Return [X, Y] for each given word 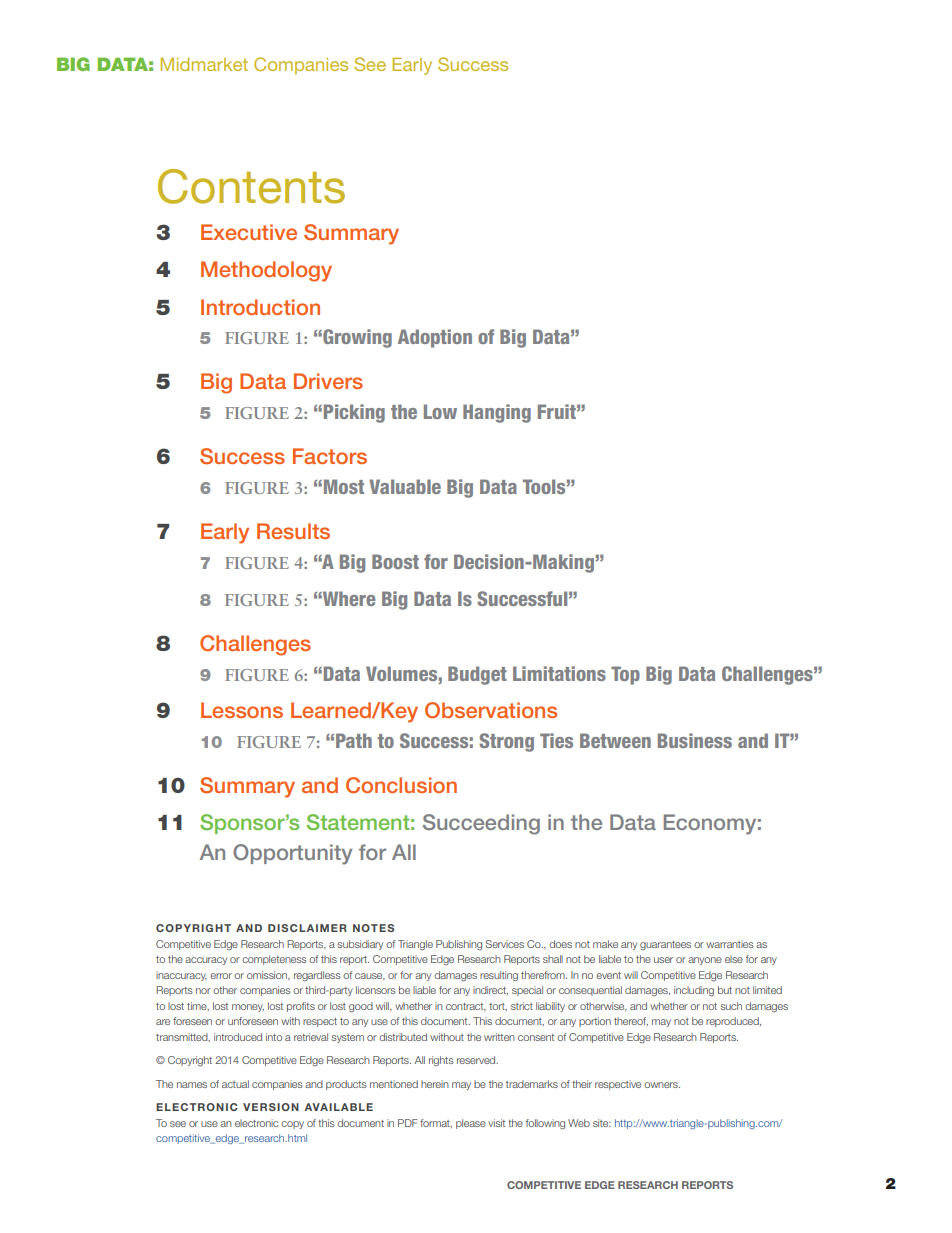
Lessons [242, 710]
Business [695, 740]
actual [235, 1084]
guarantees [665, 945]
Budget [477, 675]
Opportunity [292, 854]
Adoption [435, 338]
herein [435, 1084]
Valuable [405, 486]
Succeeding [481, 824]
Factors [330, 456]
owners [662, 1085]
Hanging [497, 413]
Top [625, 675]
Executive [249, 232]
